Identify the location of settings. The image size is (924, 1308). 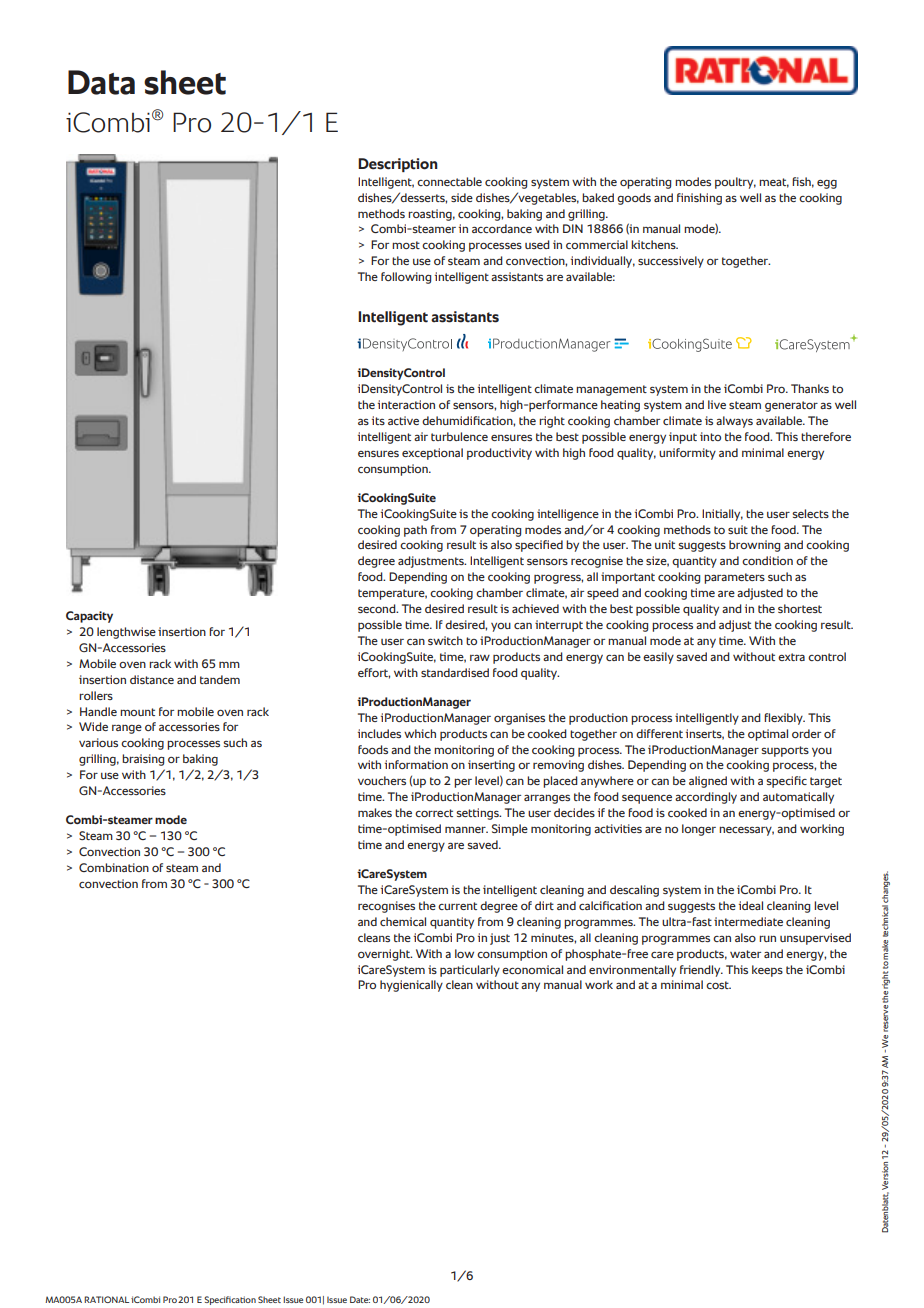
(478, 814).
